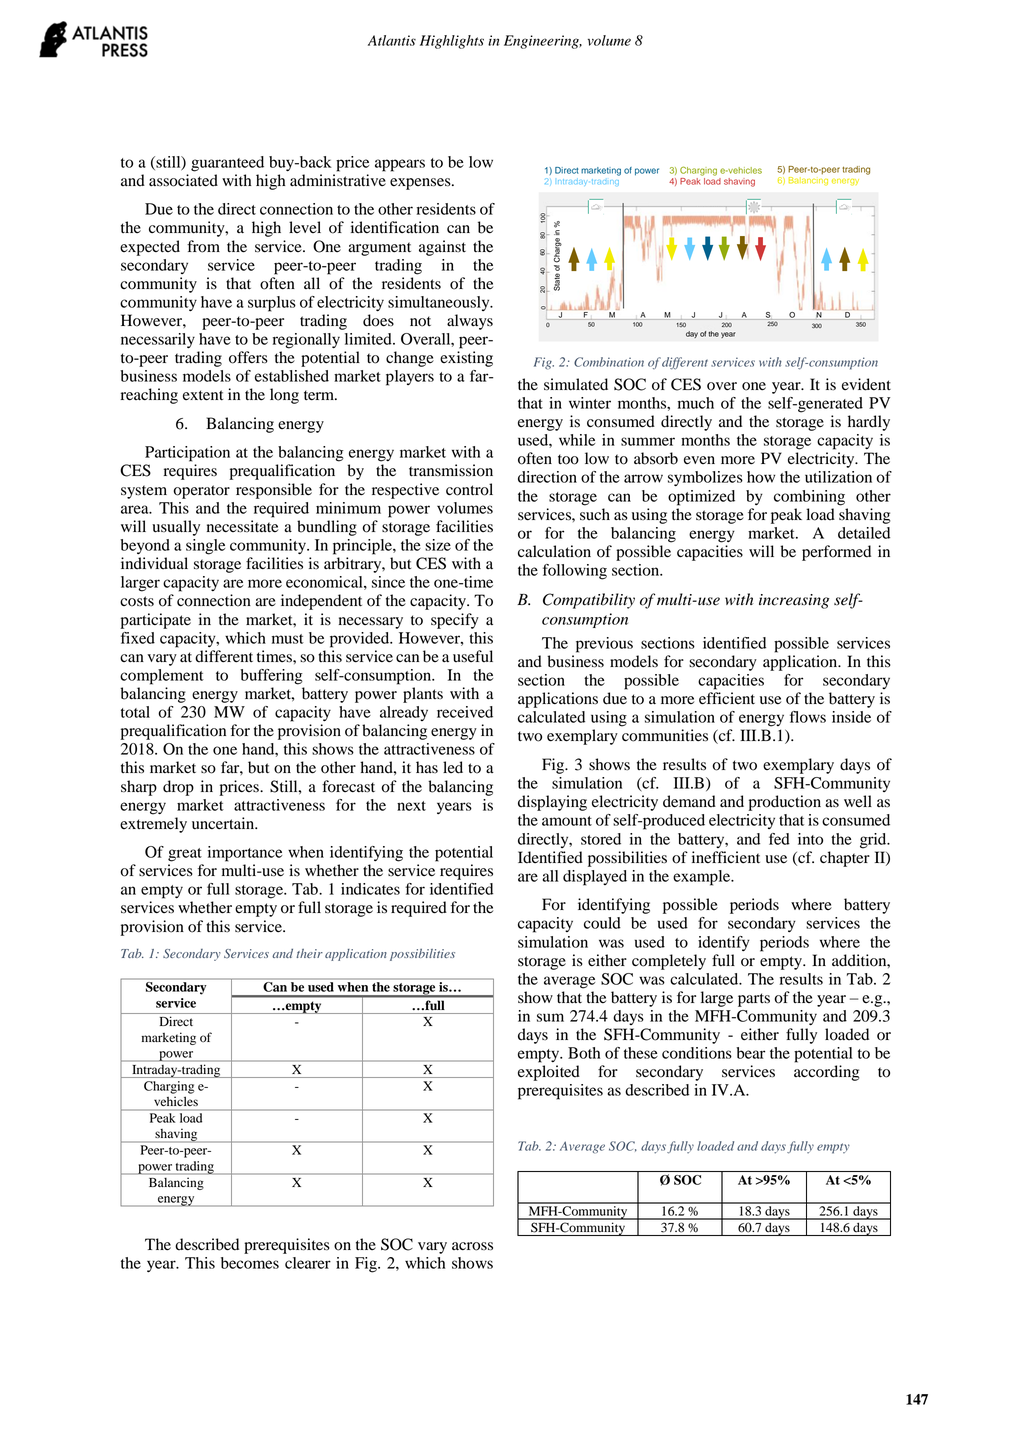 This screenshot has height=1430, width=1011. I want to click on offers, so click(248, 357).
